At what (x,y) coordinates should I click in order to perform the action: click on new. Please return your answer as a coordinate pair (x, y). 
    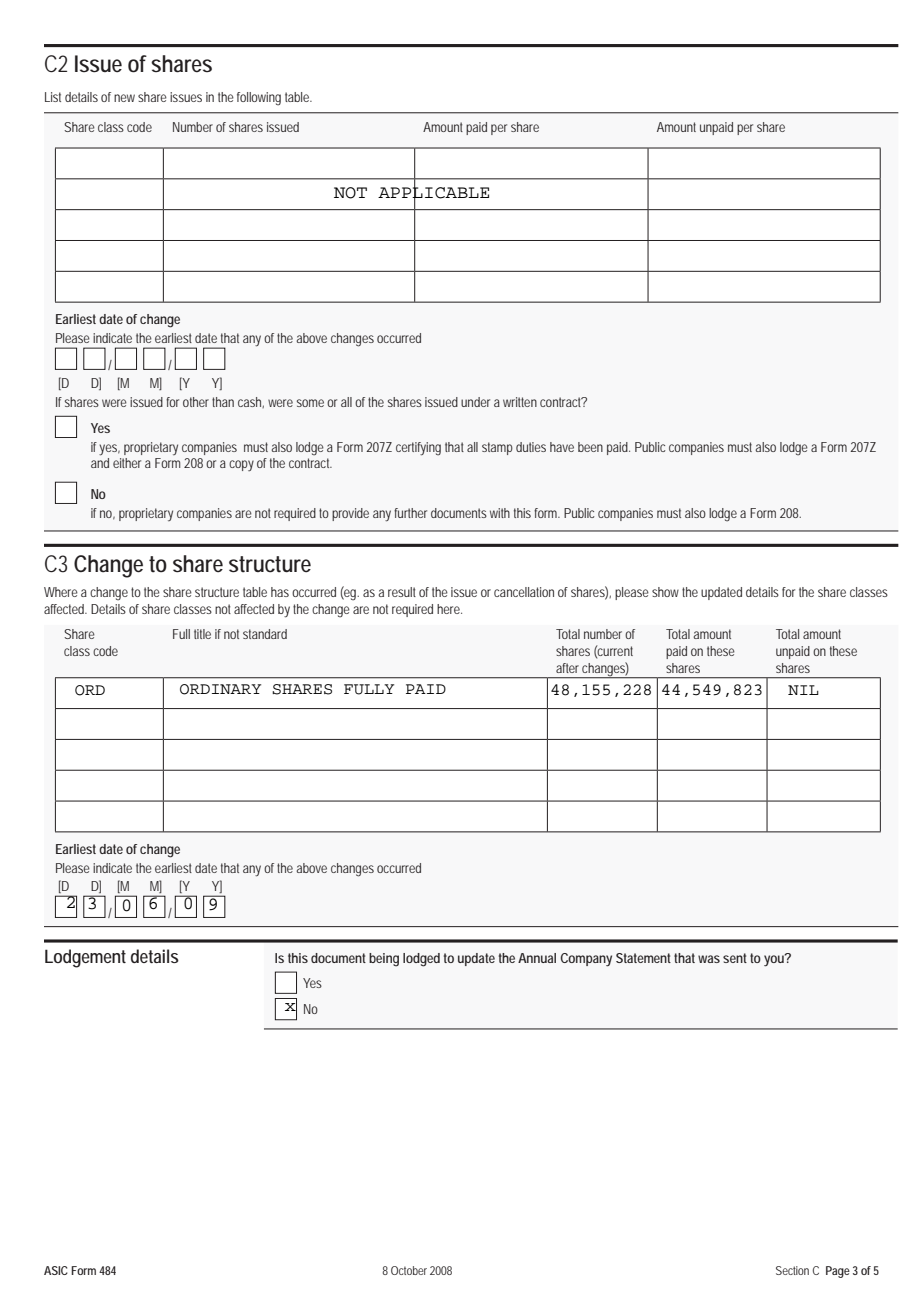
    Looking at the image, I should click on (124, 98).
